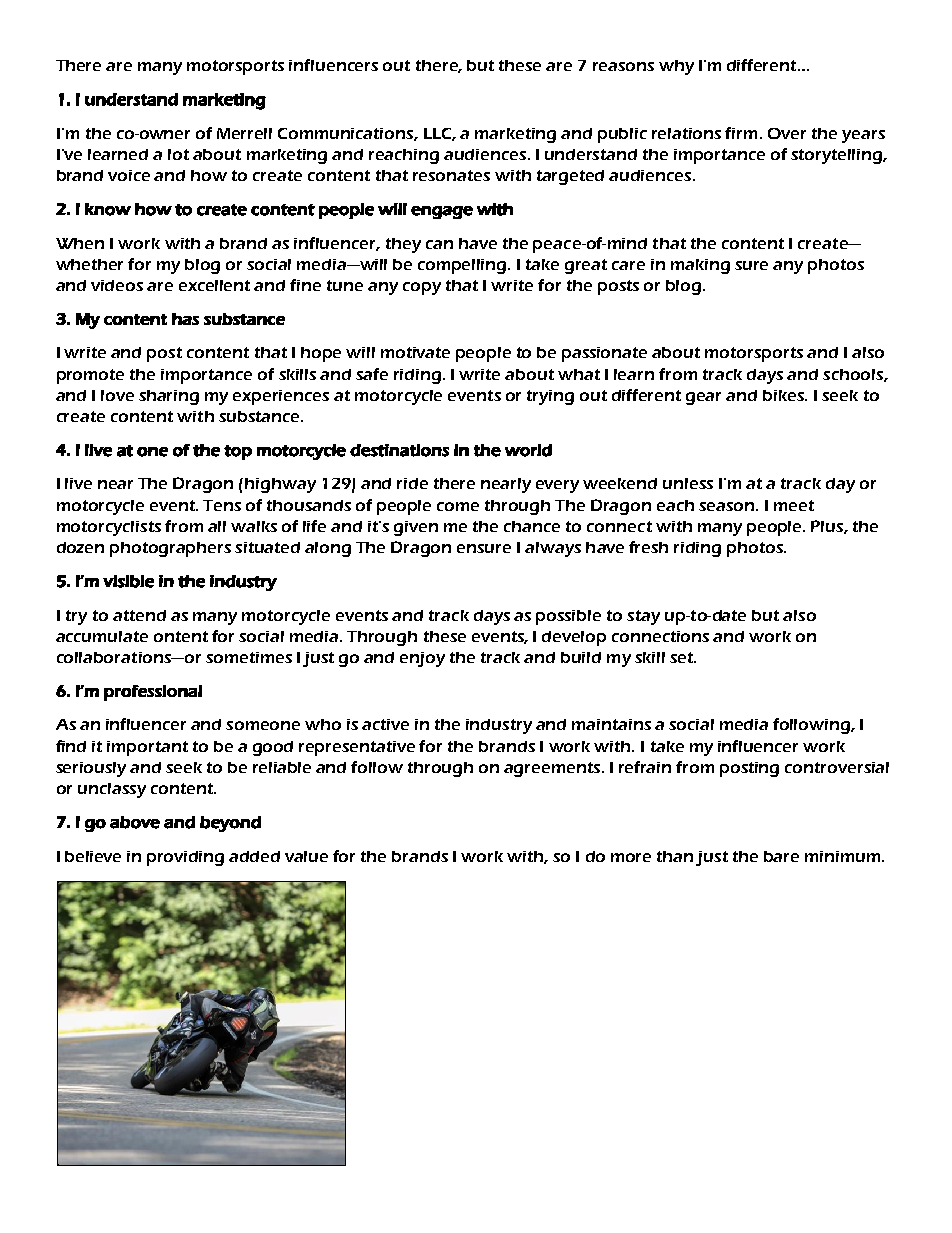 The height and width of the document is (1233, 952). What do you see at coordinates (741, 133) in the document?
I see `firm` at bounding box center [741, 133].
